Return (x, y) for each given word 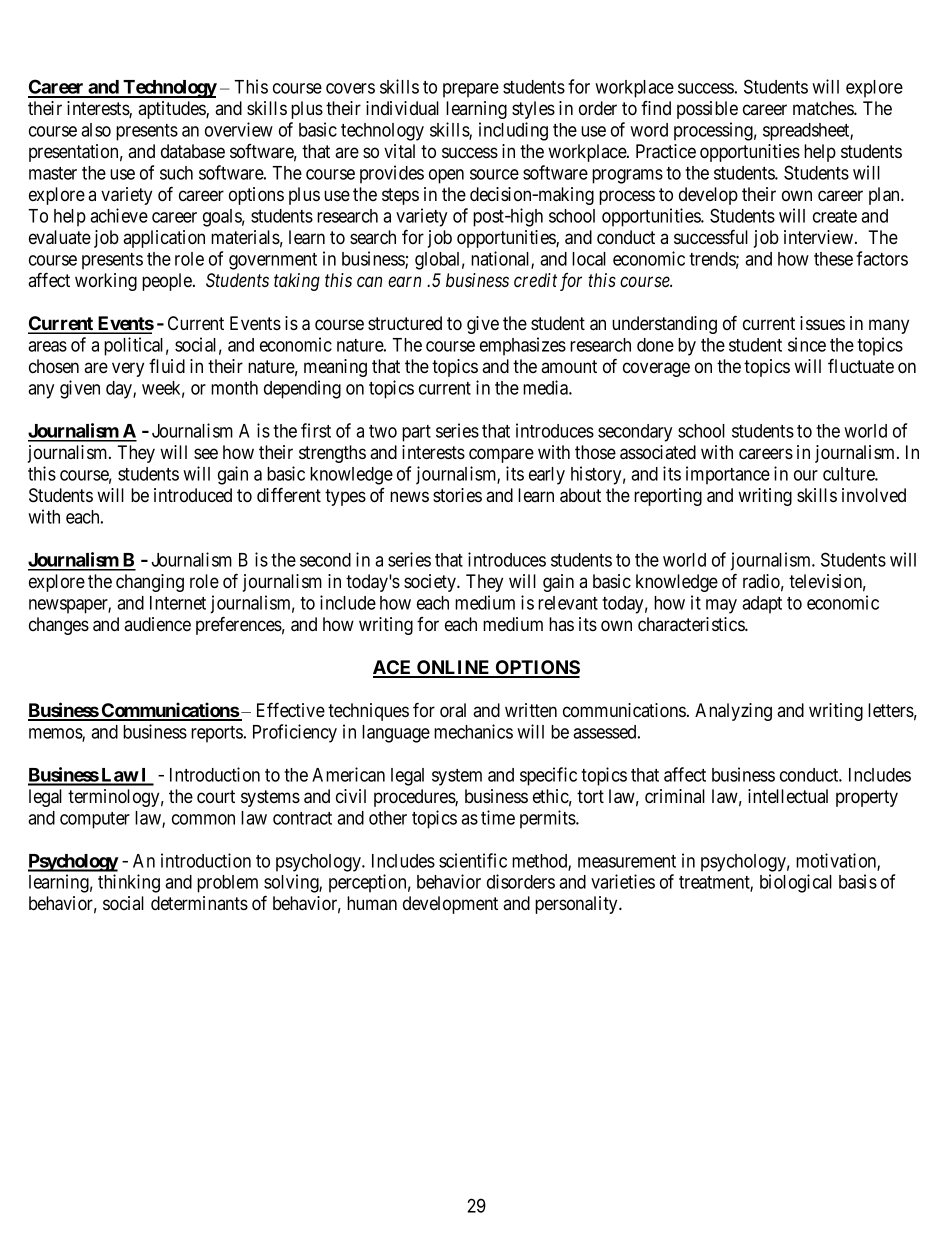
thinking (129, 883)
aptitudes (172, 110)
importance (728, 475)
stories (457, 495)
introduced (193, 495)
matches (824, 108)
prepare (471, 90)
